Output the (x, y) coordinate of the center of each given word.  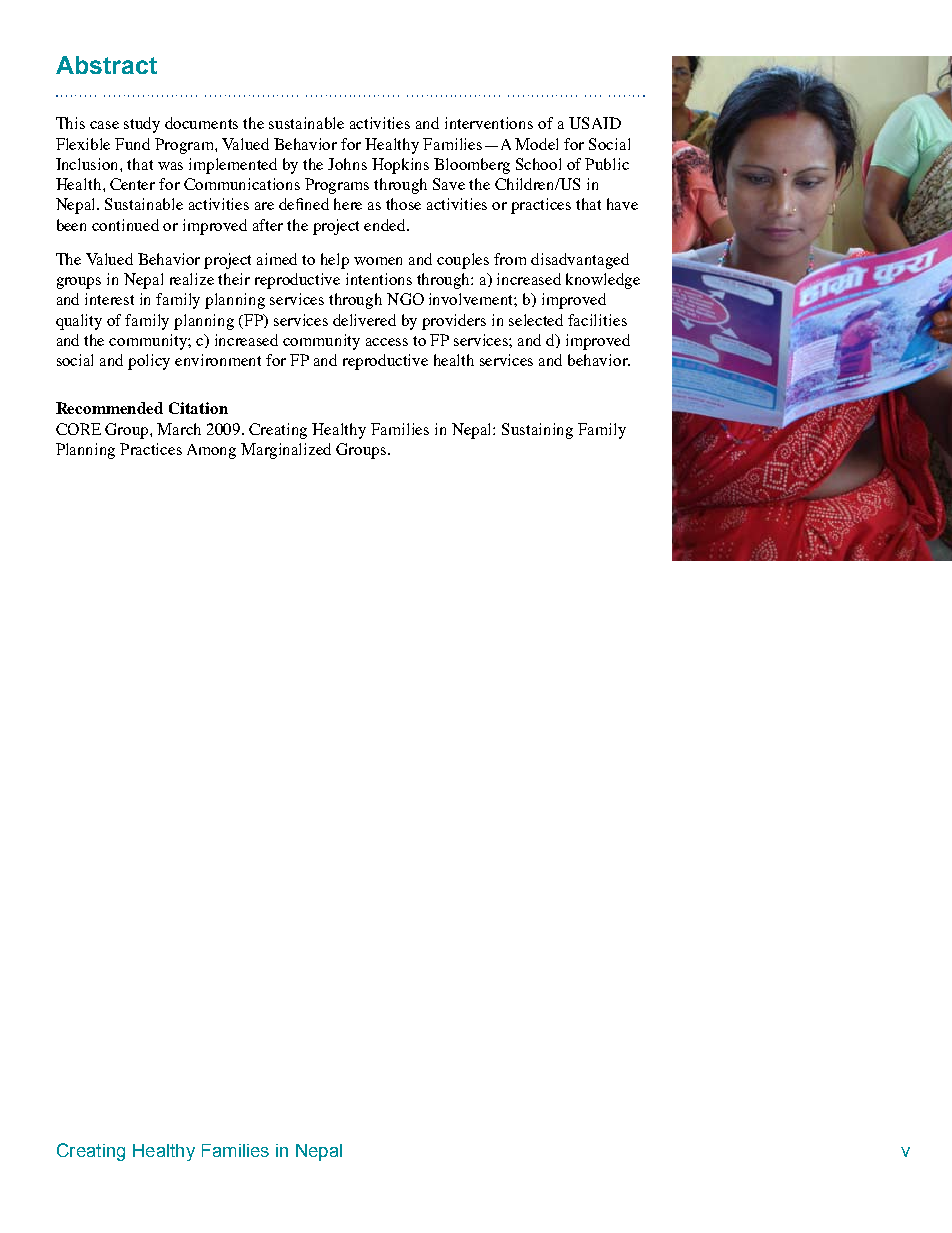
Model (536, 144)
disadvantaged (580, 261)
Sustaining (537, 431)
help (335, 261)
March (179, 429)
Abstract (106, 65)
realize (192, 279)
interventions (489, 123)
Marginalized (286, 451)
